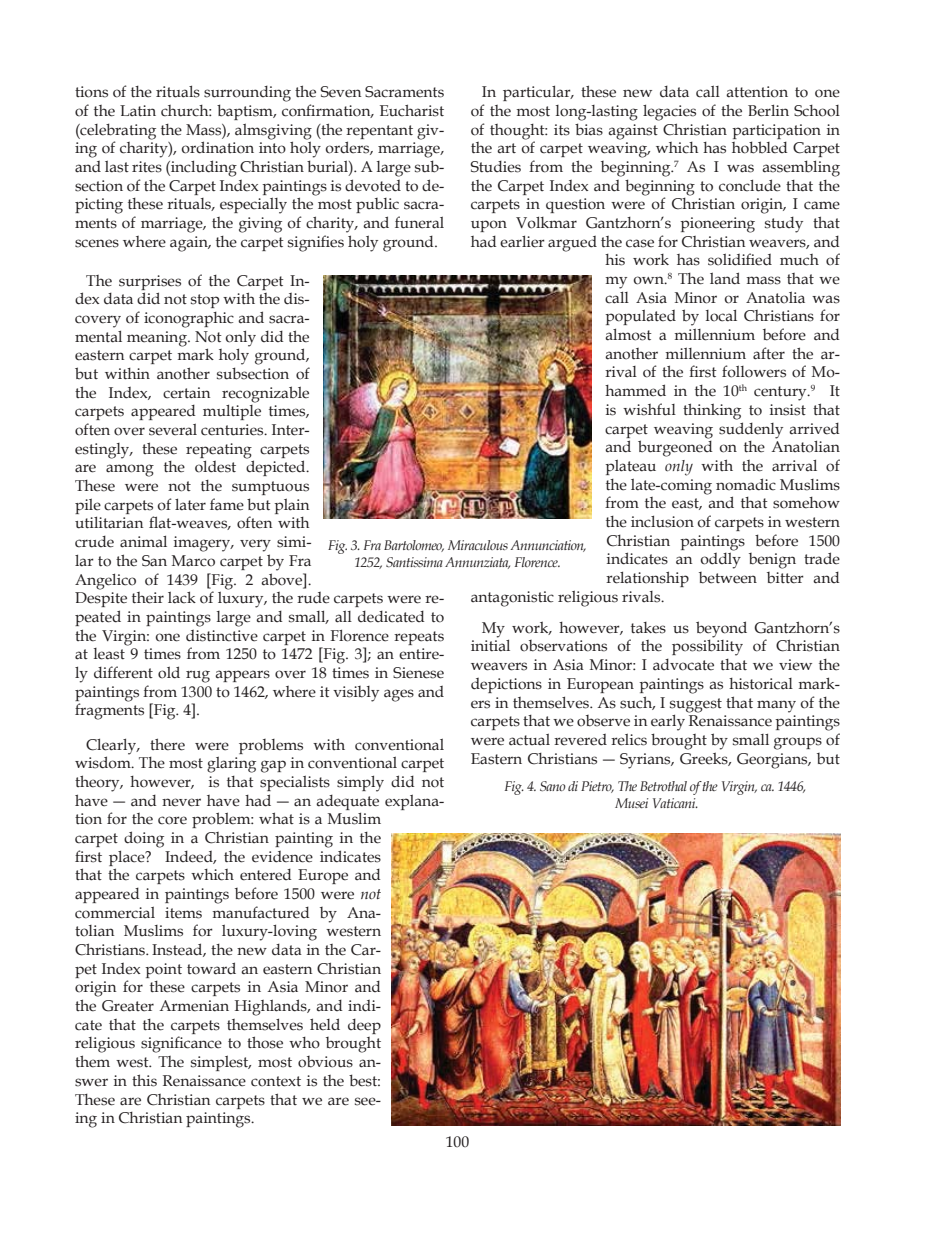 The height and width of the page is (1233, 952). What do you see at coordinates (227, 504) in the page?
I see `fame` at bounding box center [227, 504].
